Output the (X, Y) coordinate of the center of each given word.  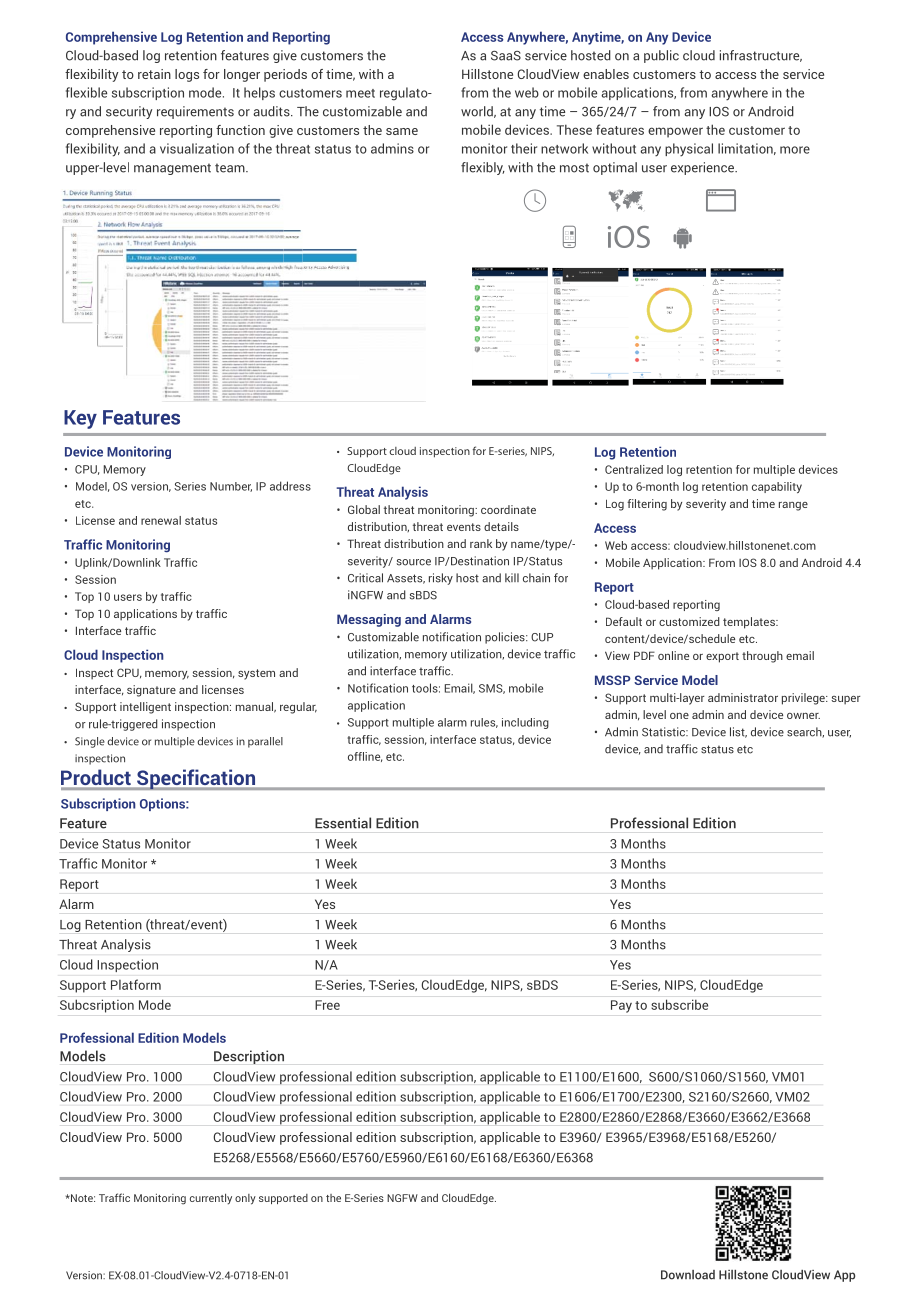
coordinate (508, 509)
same (402, 131)
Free (327, 1005)
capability (777, 487)
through (762, 657)
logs (187, 75)
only (245, 1199)
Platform (136, 984)
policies (506, 638)
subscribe (679, 1004)
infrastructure (761, 56)
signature (151, 691)
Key (80, 419)
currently (211, 1199)
